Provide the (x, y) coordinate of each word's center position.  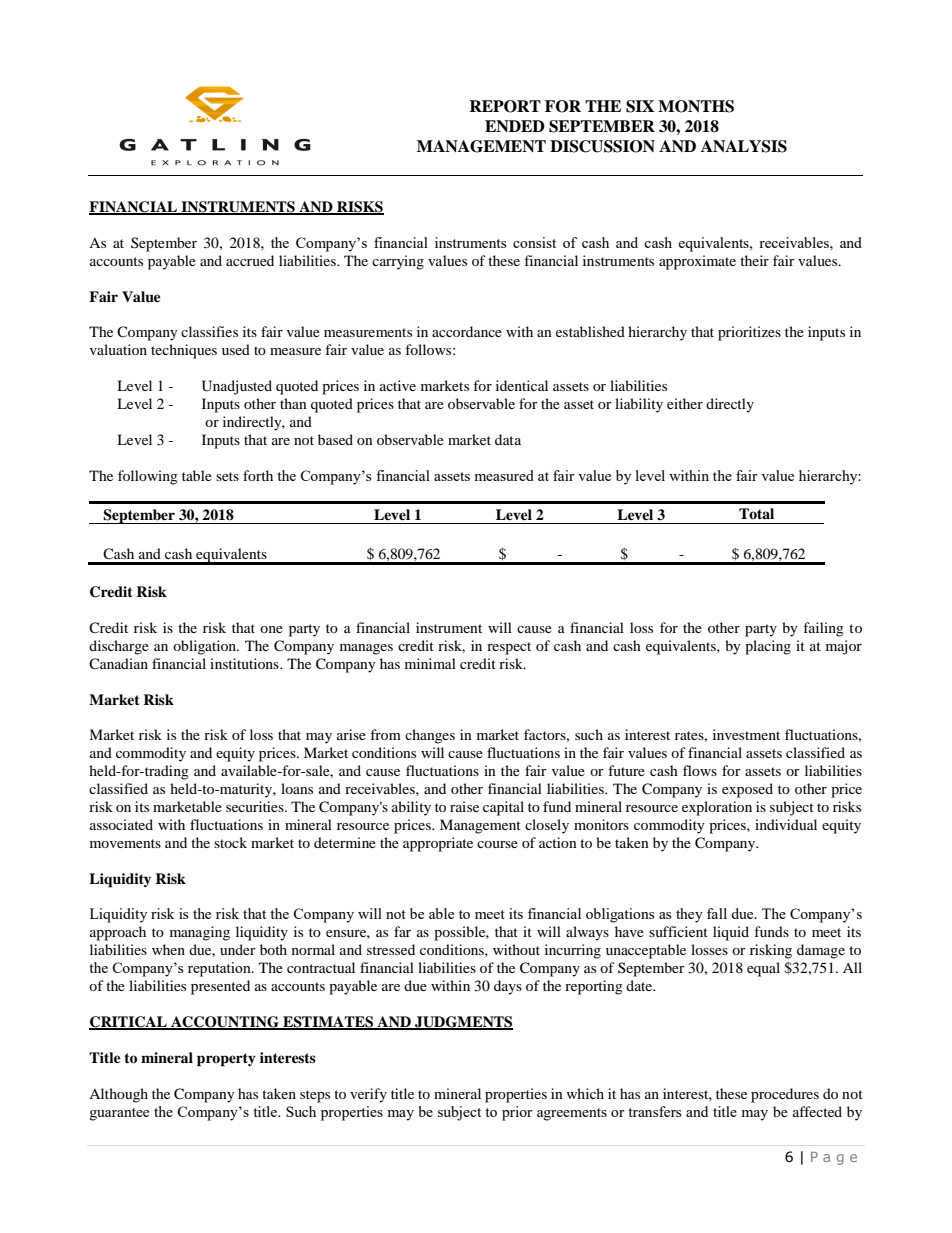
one (271, 629)
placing (768, 647)
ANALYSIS (744, 146)
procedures (785, 1095)
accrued (250, 260)
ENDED (515, 126)
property (226, 1060)
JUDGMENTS (463, 1023)
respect (509, 648)
